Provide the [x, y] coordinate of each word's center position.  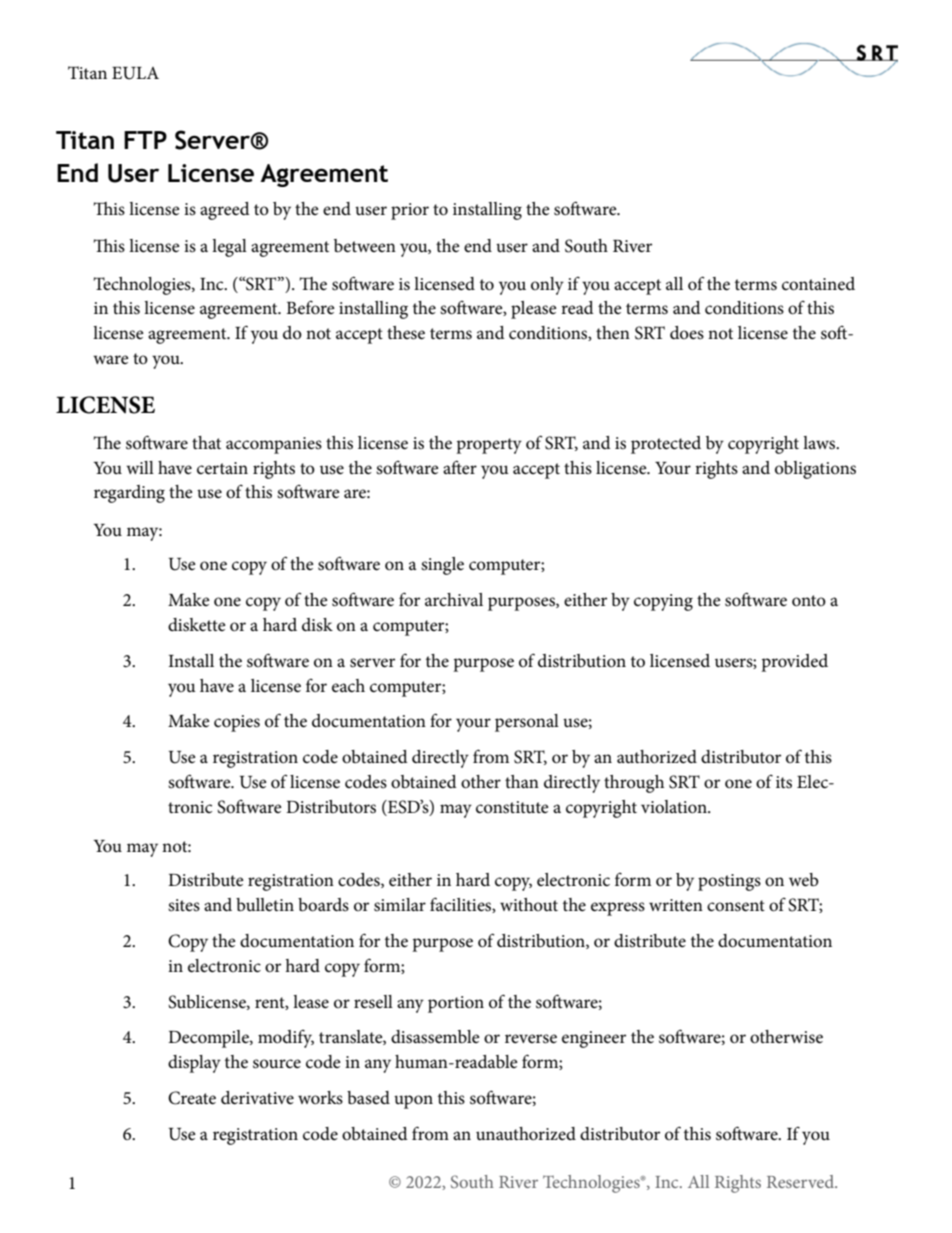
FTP [145, 140]
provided [794, 663]
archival [454, 600]
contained [818, 284]
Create [192, 1098]
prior [410, 211]
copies [237, 723]
